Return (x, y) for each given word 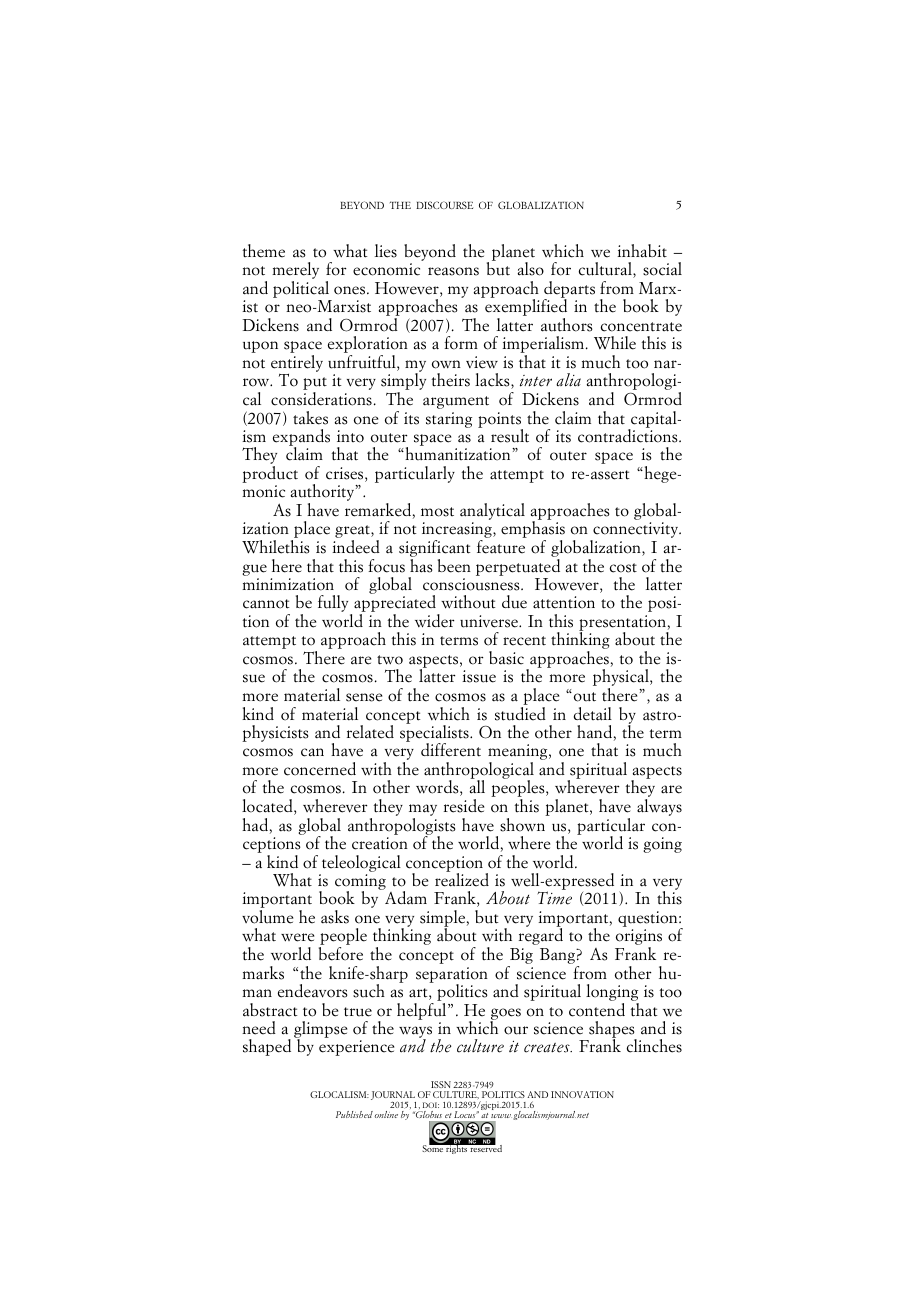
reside (464, 806)
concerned (320, 769)
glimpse (320, 1031)
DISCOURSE (444, 205)
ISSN (441, 1084)
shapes (612, 1031)
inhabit (642, 251)
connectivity (635, 531)
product (270, 474)
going (662, 845)
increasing (458, 531)
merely (295, 272)
